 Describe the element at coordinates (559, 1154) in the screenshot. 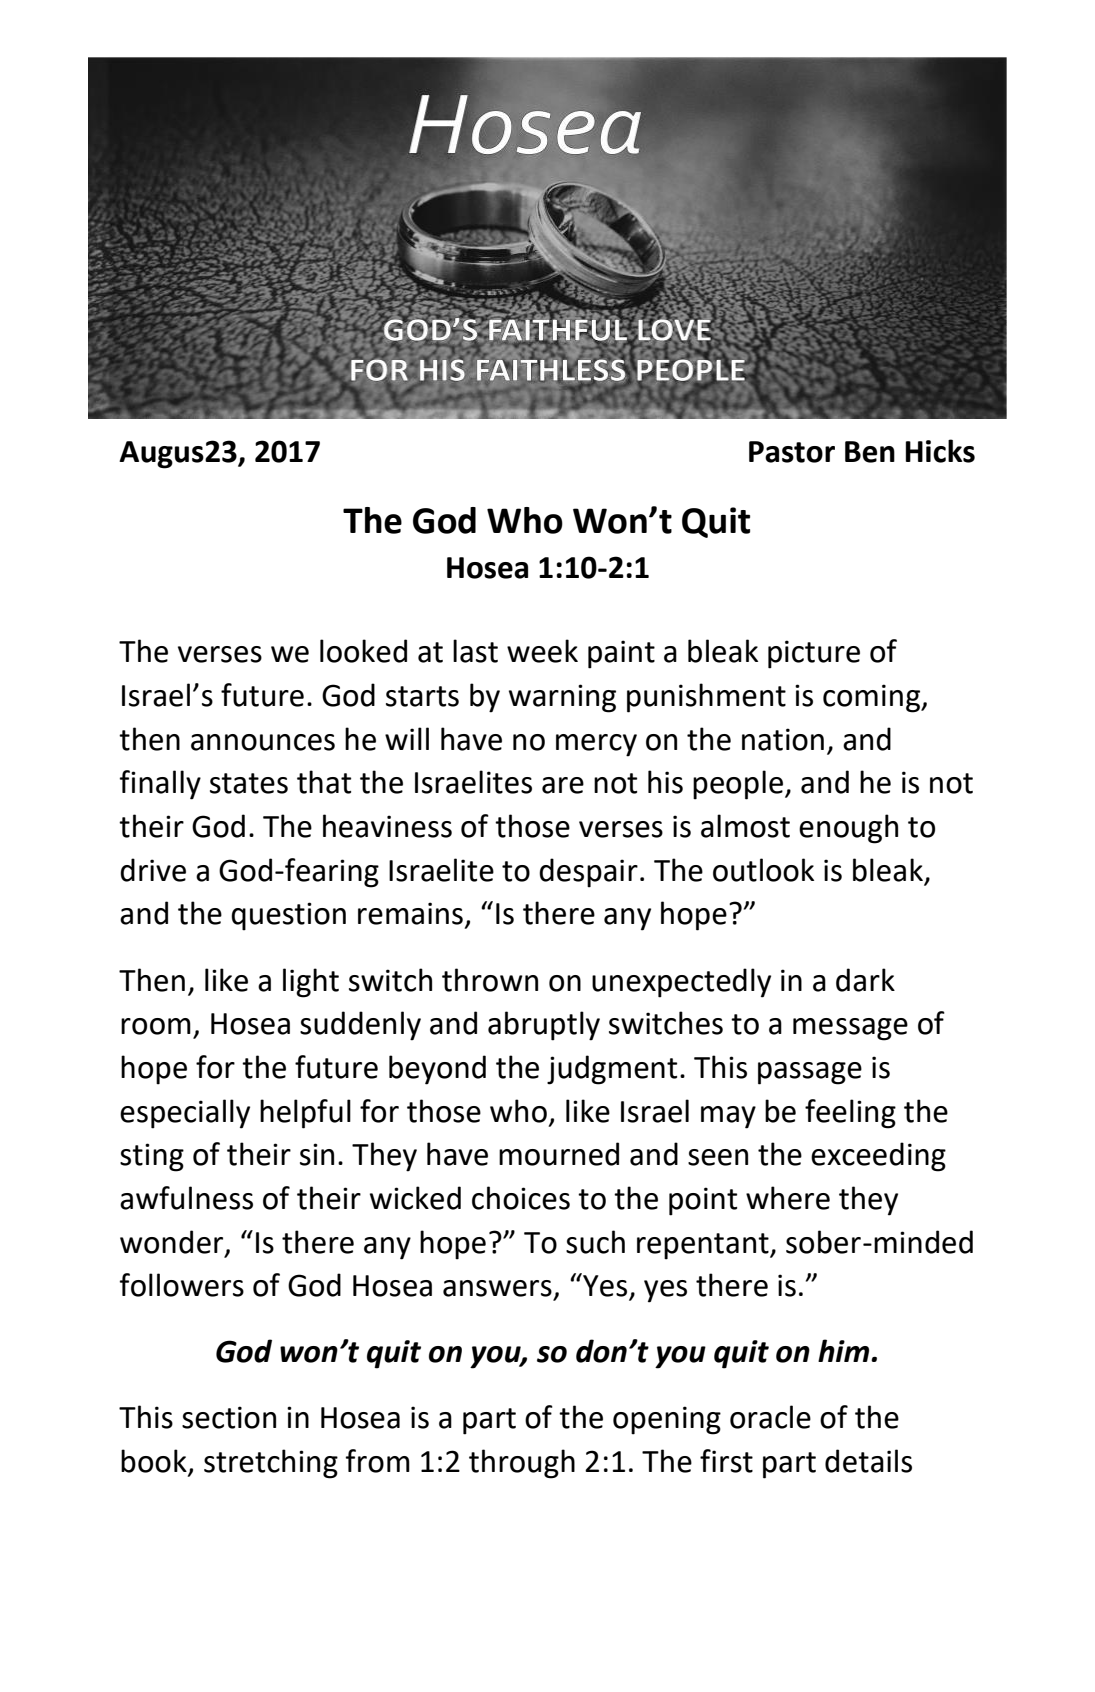

I see `mourned` at that location.
